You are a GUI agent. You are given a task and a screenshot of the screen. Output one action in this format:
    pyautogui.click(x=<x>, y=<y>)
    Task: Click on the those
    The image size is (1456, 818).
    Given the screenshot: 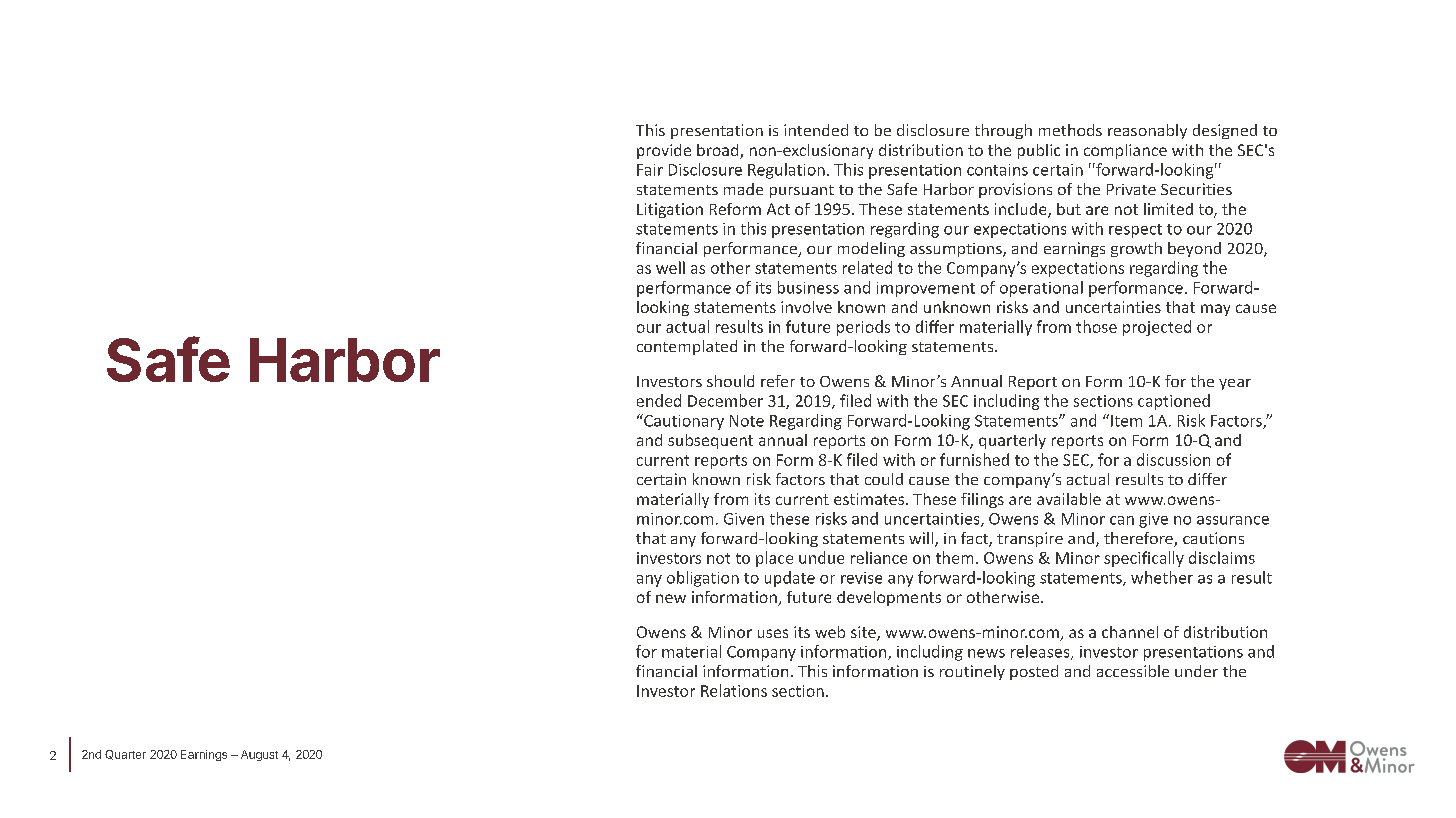 What is the action you would take?
    pyautogui.click(x=1096, y=326)
